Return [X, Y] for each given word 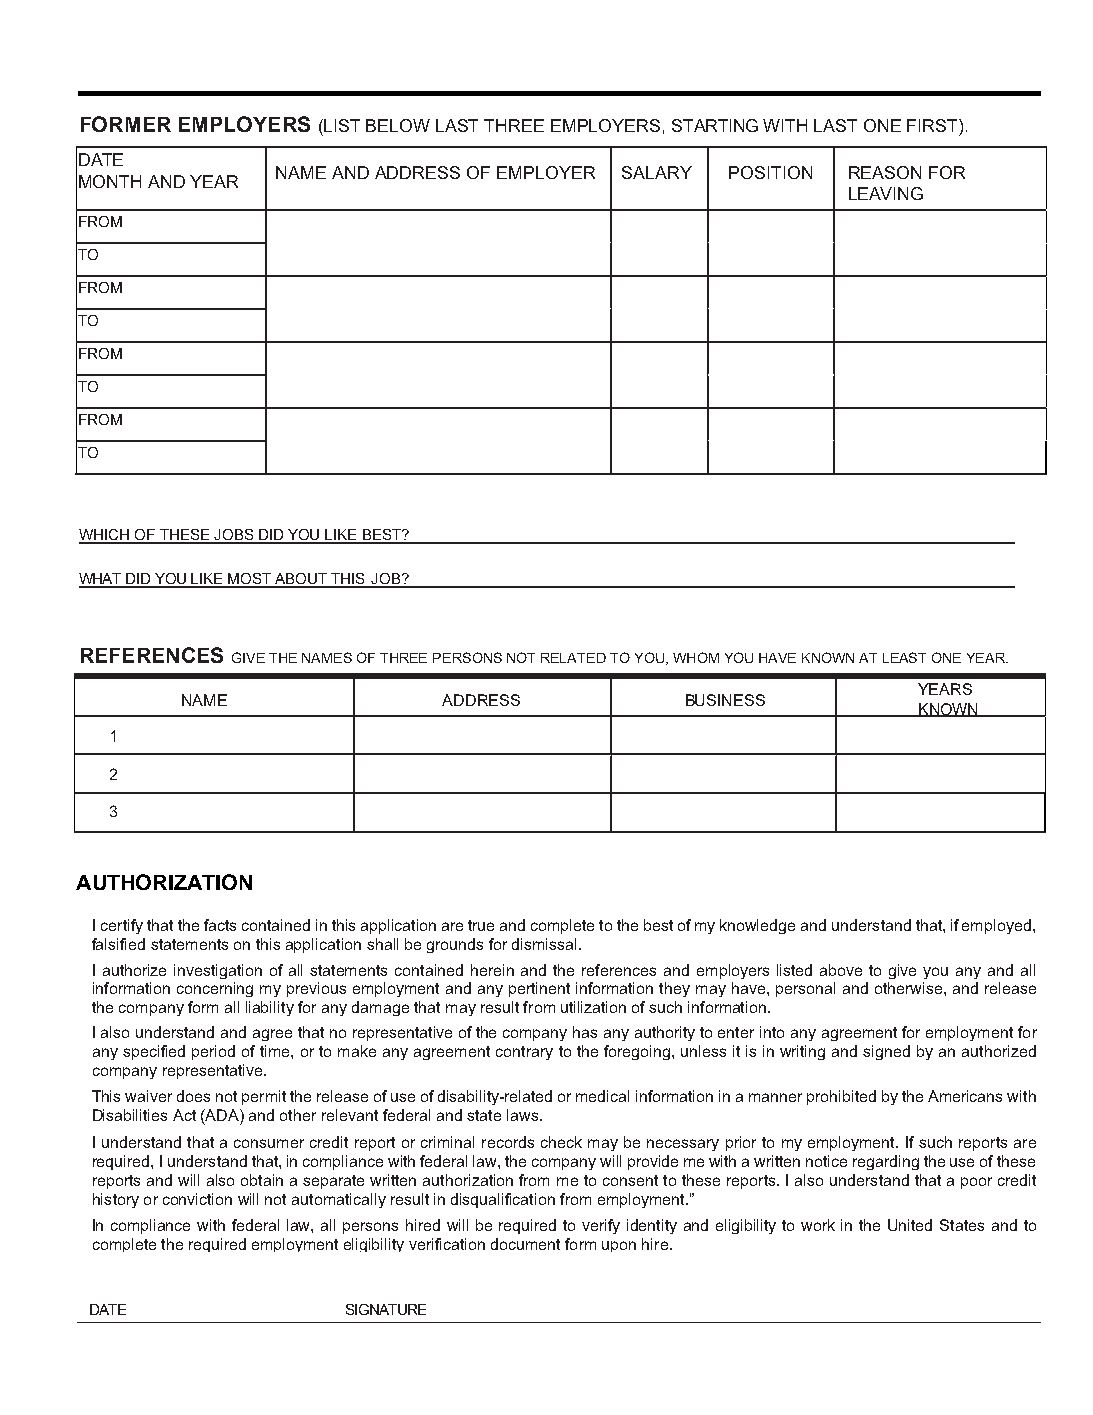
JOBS [233, 536]
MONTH [110, 181]
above [841, 970]
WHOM [696, 657]
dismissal [546, 944]
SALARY [657, 172]
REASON [885, 172]
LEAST [904, 657]
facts [220, 925]
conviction [197, 1199]
